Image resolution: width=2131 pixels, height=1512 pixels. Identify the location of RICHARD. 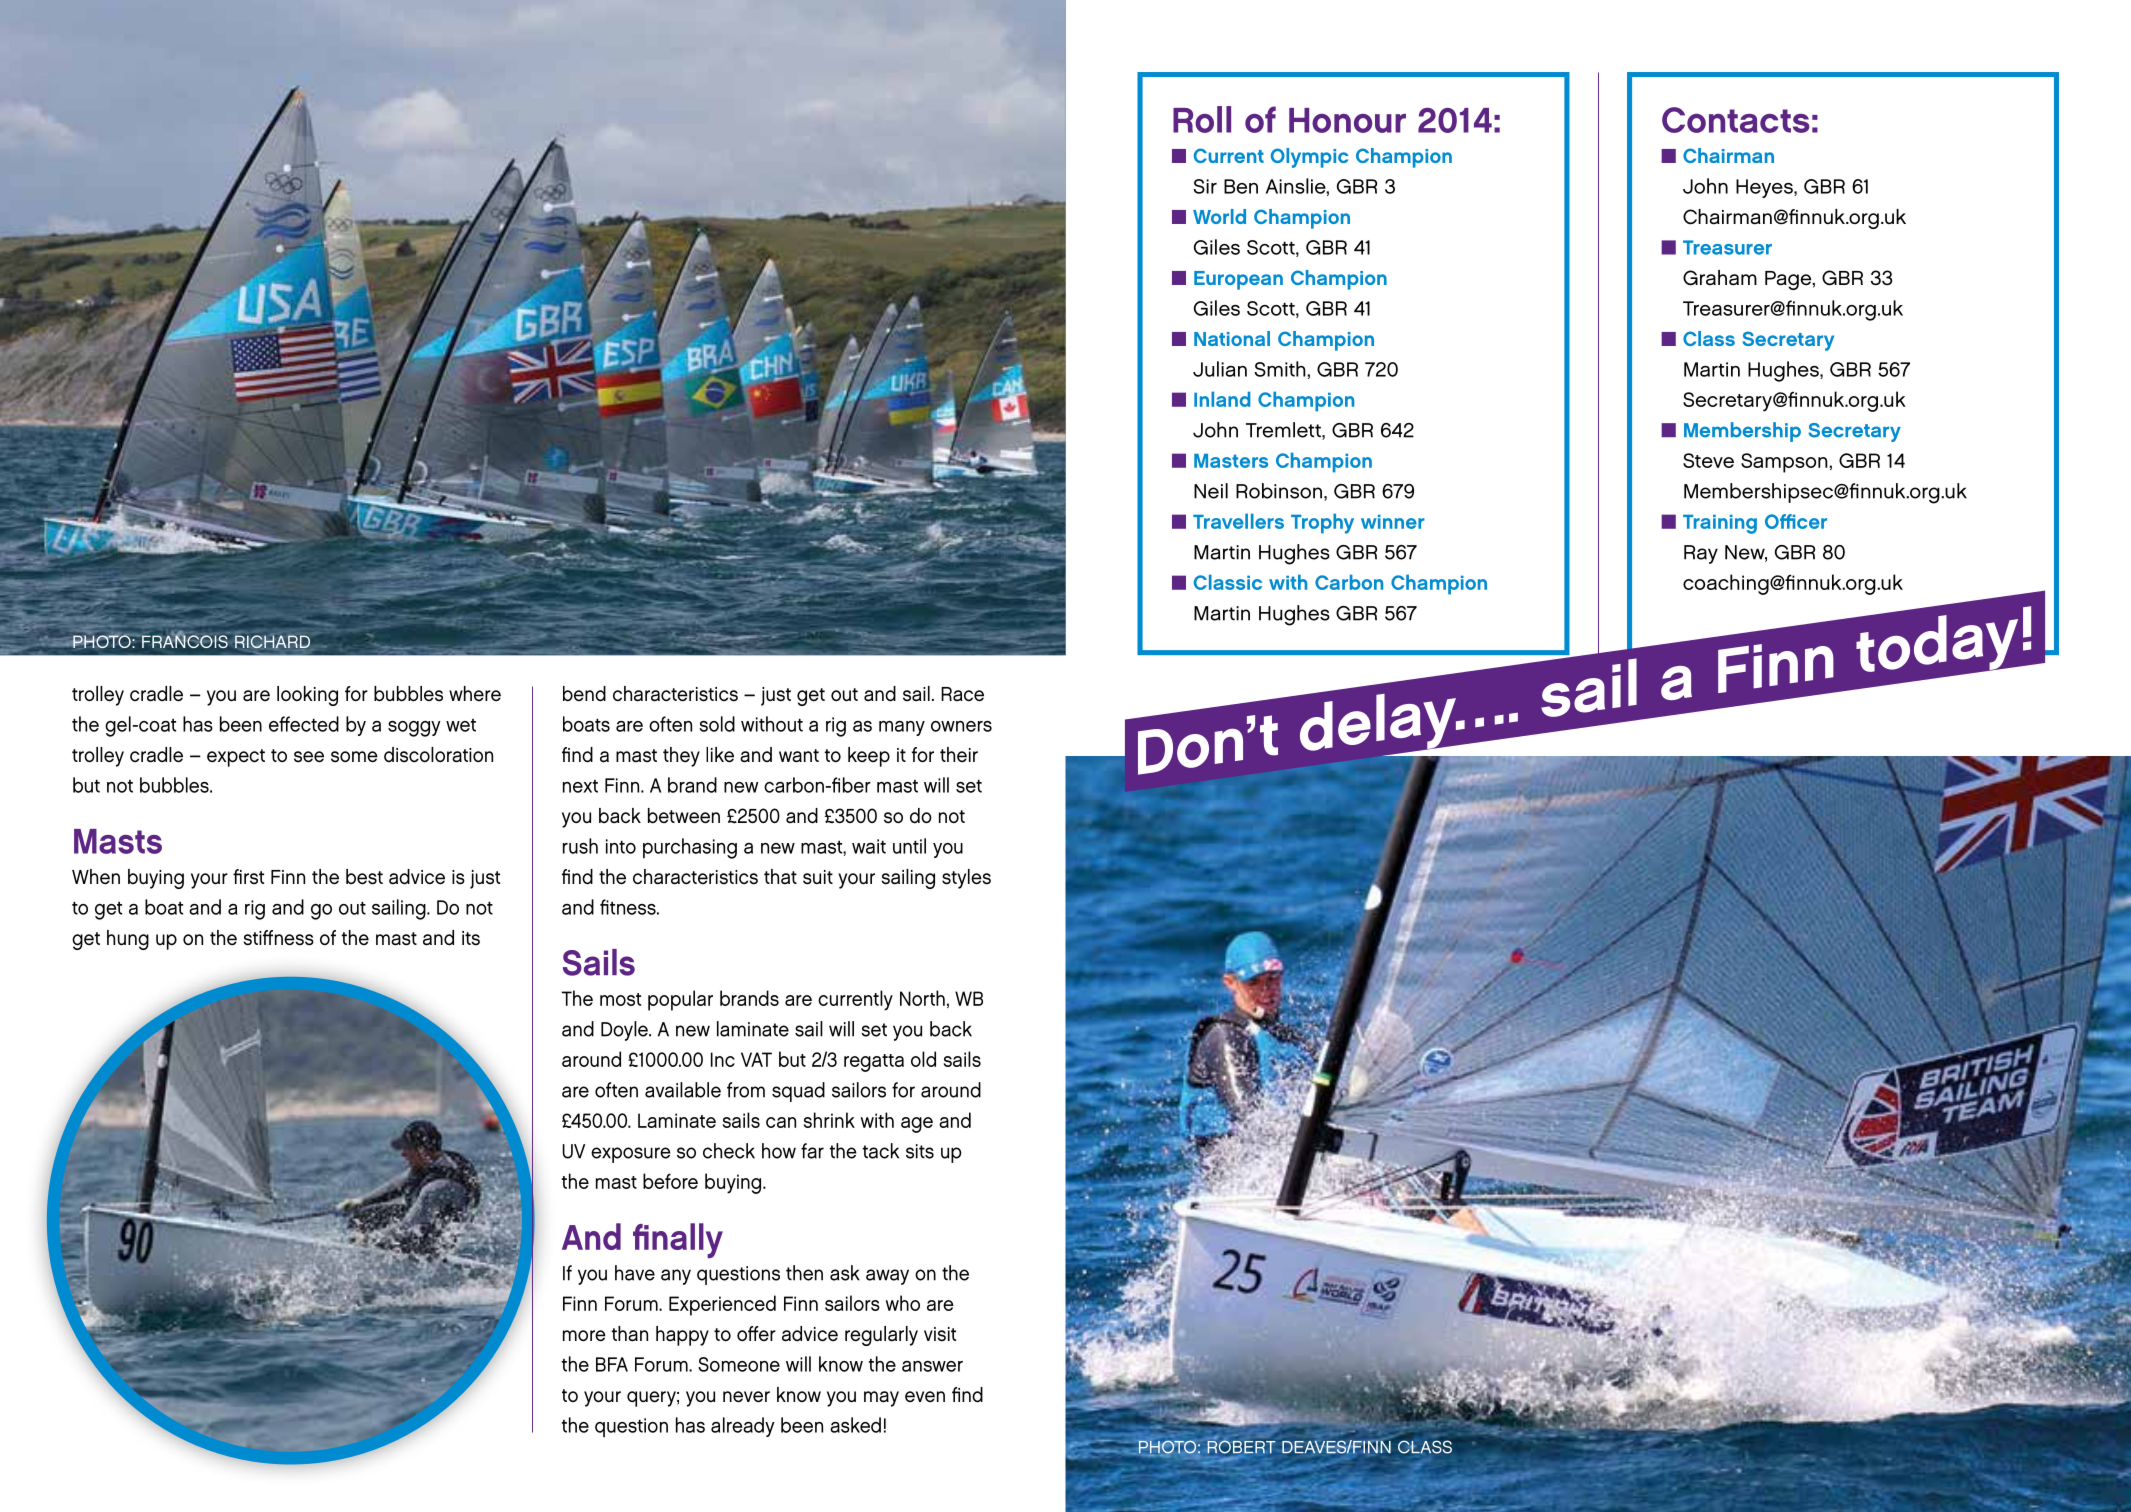
(272, 641).
